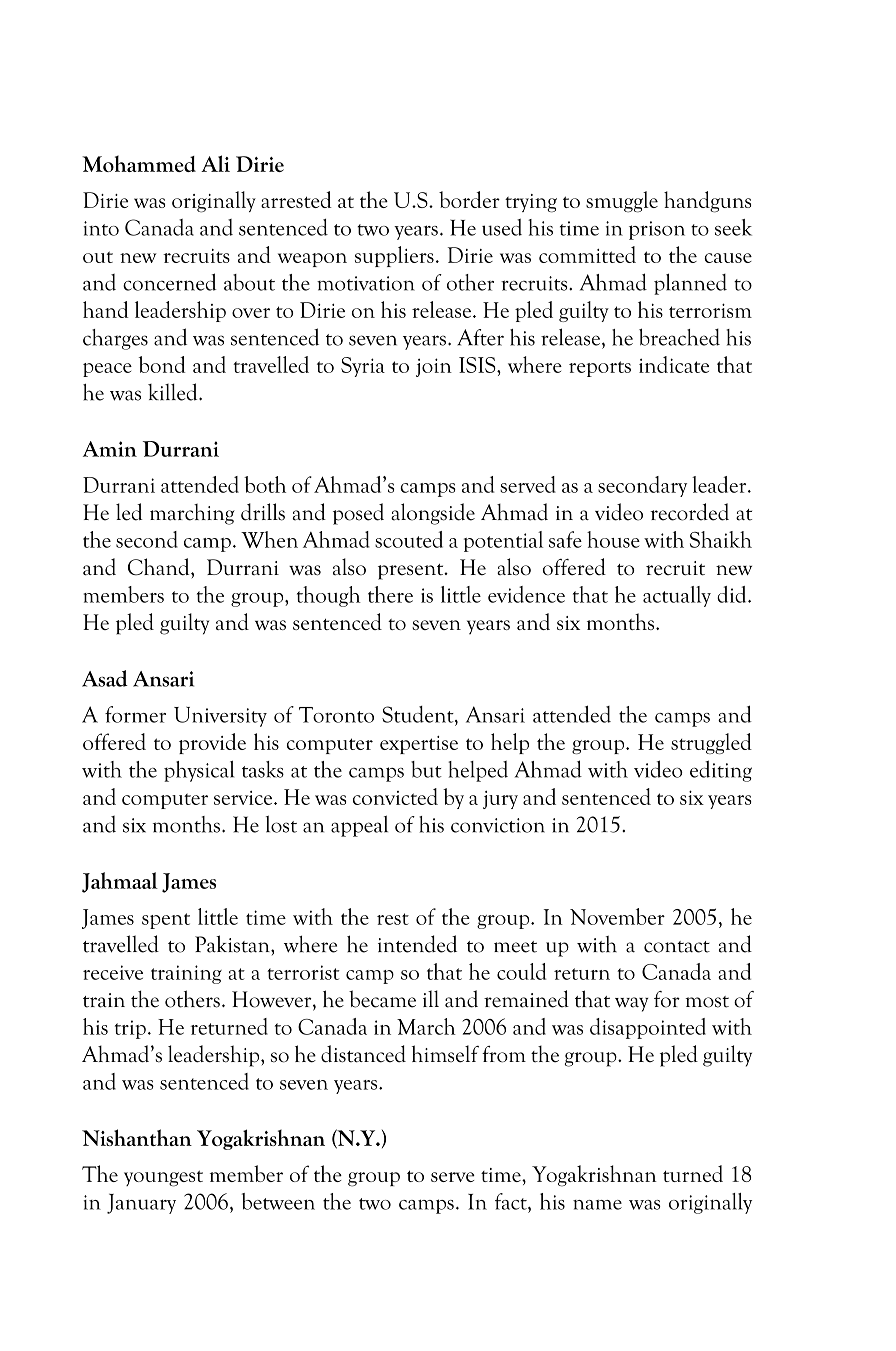 The width and height of the document is (896, 1351). I want to click on Student, so click(419, 715).
